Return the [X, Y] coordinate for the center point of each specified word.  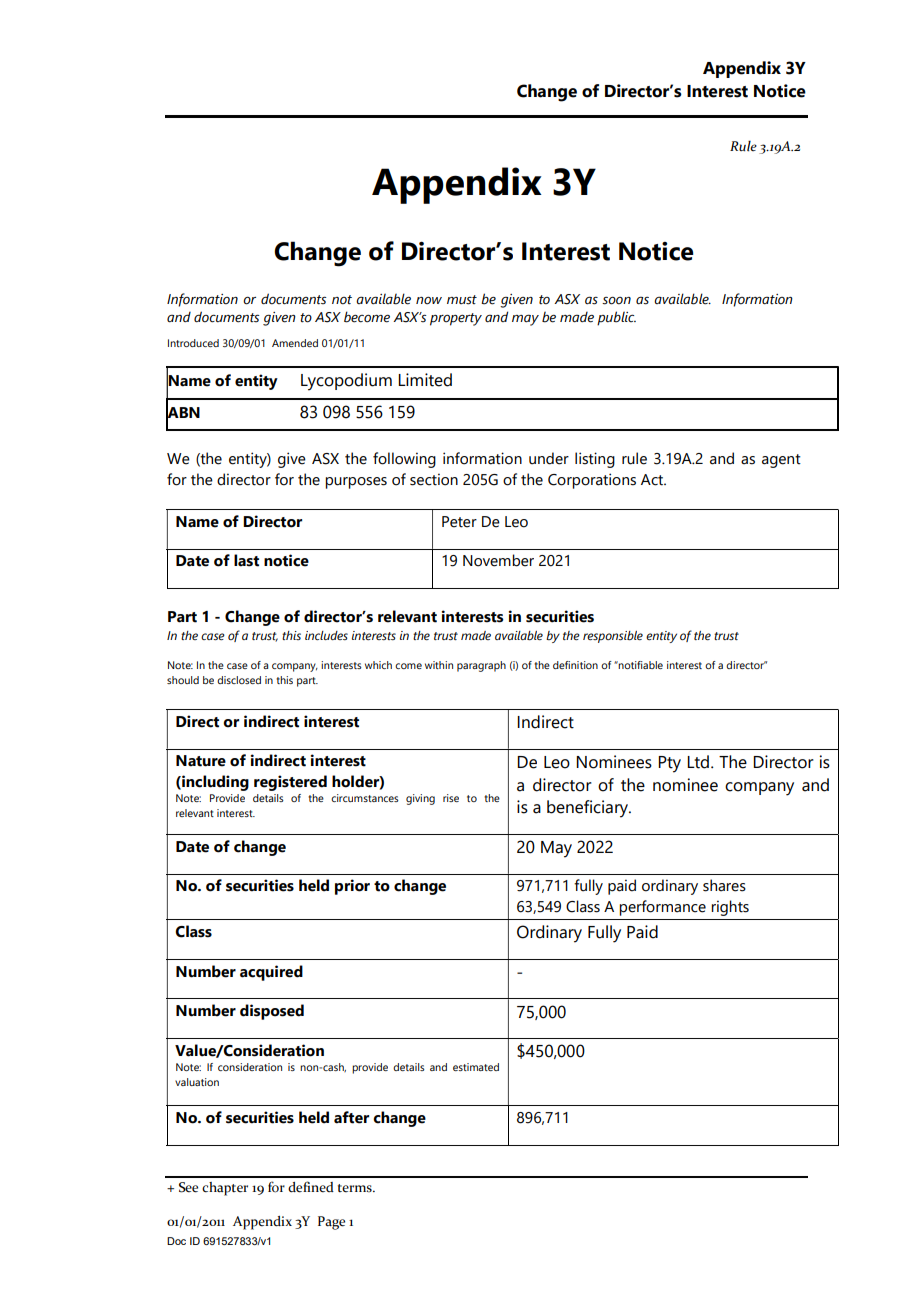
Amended [295, 343]
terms [356, 1188]
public [616, 318]
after [351, 1117]
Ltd [698, 762]
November [498, 560]
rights [730, 908]
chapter [225, 1189]
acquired [271, 973]
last [246, 560]
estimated [476, 1067]
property [456, 319]
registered [290, 783]
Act [653, 480]
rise [451, 798]
